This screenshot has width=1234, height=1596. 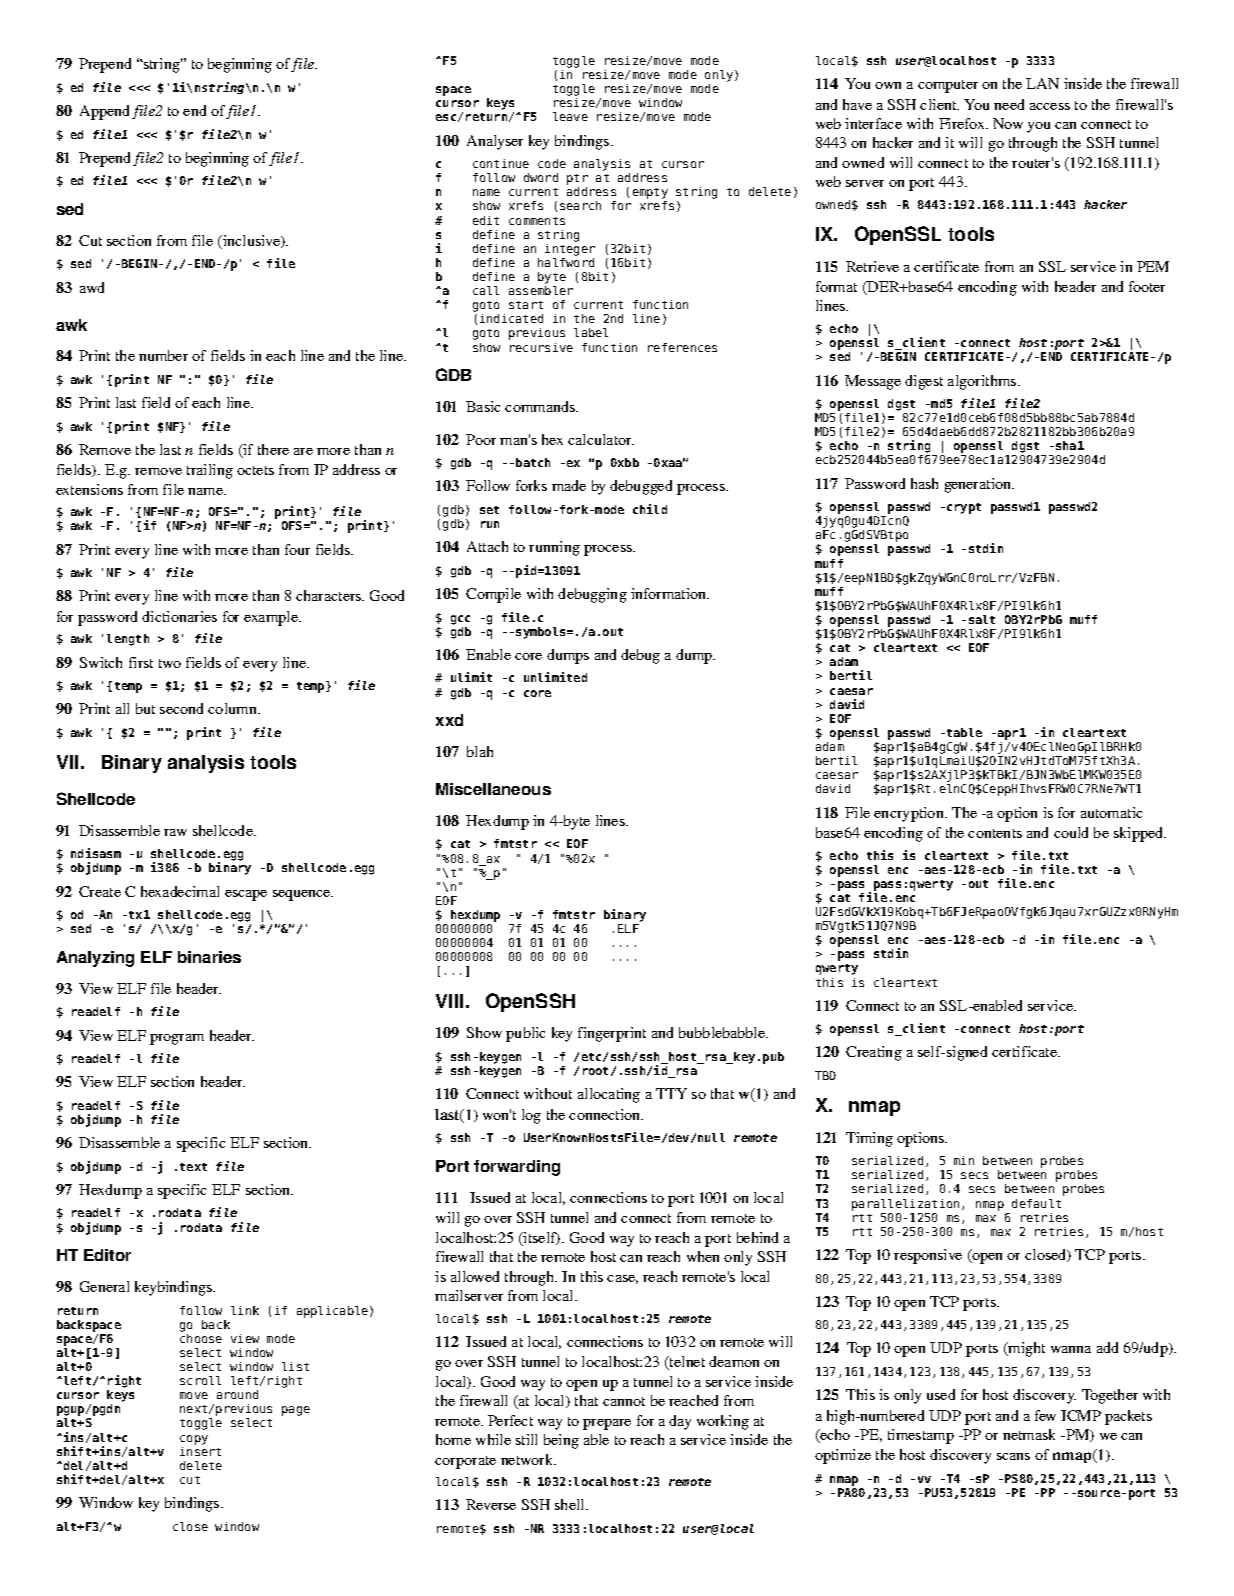 I want to click on need, so click(x=1009, y=104).
